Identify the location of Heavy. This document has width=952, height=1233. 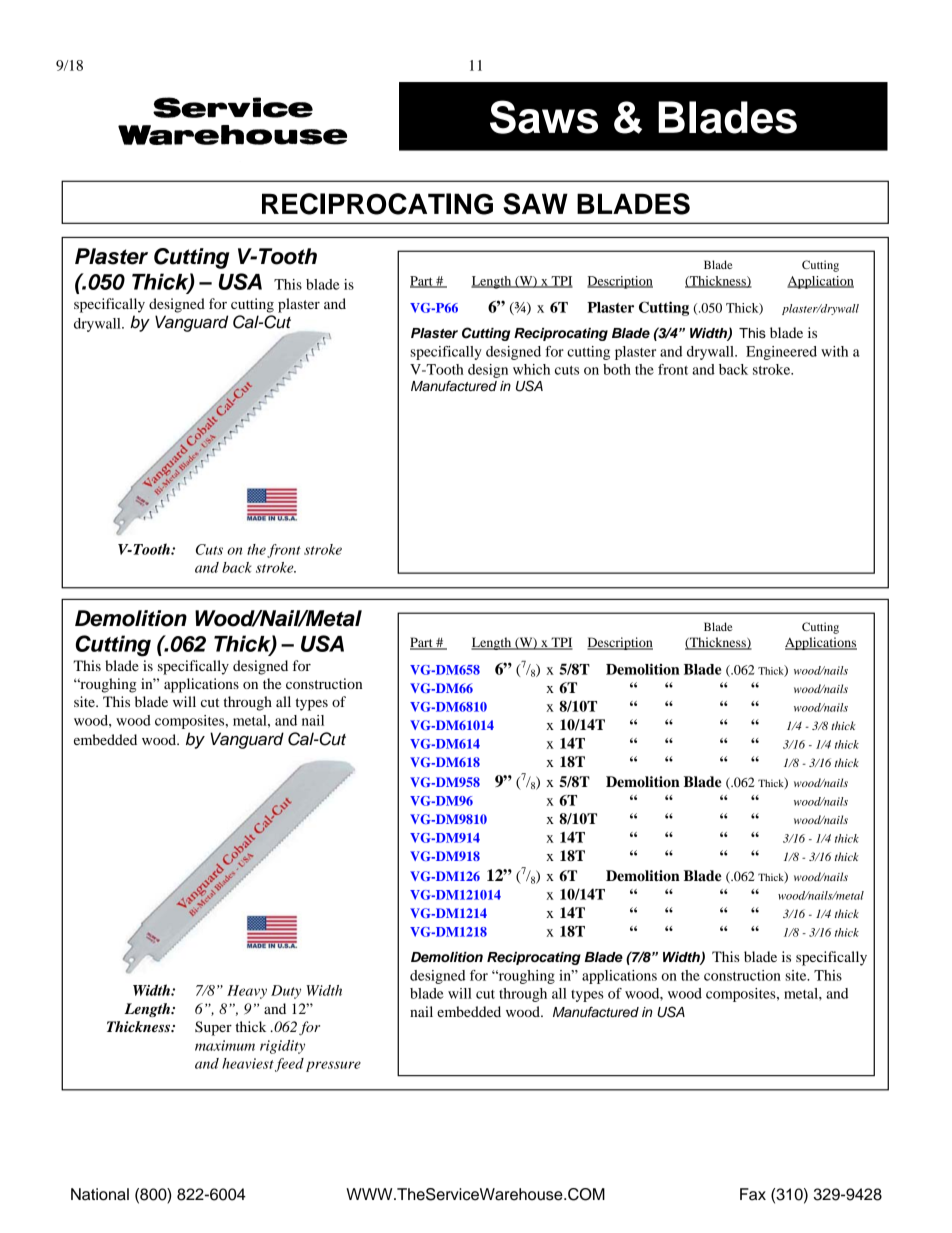
(247, 992).
